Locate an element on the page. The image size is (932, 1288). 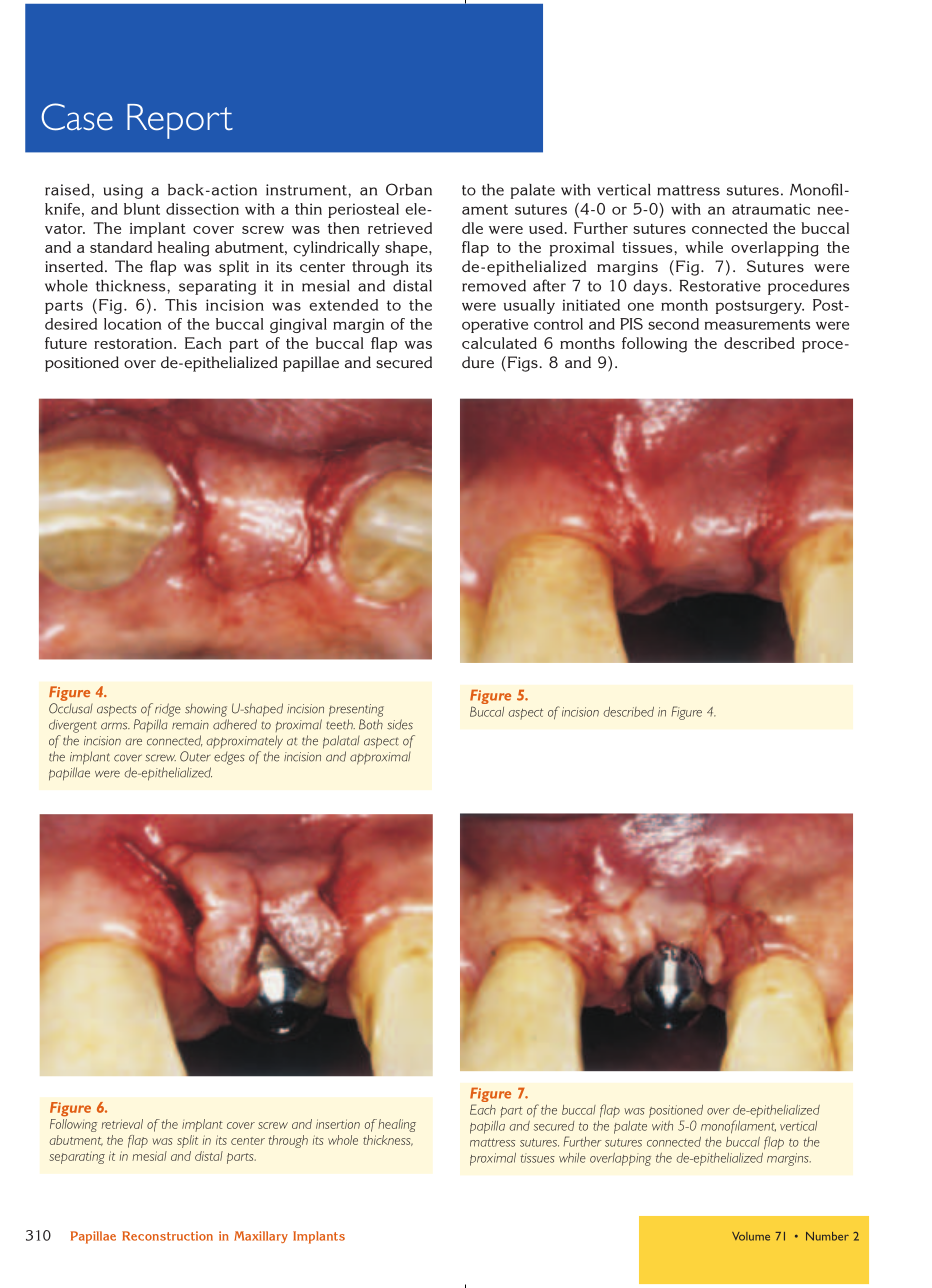
ridge is located at coordinates (168, 710).
